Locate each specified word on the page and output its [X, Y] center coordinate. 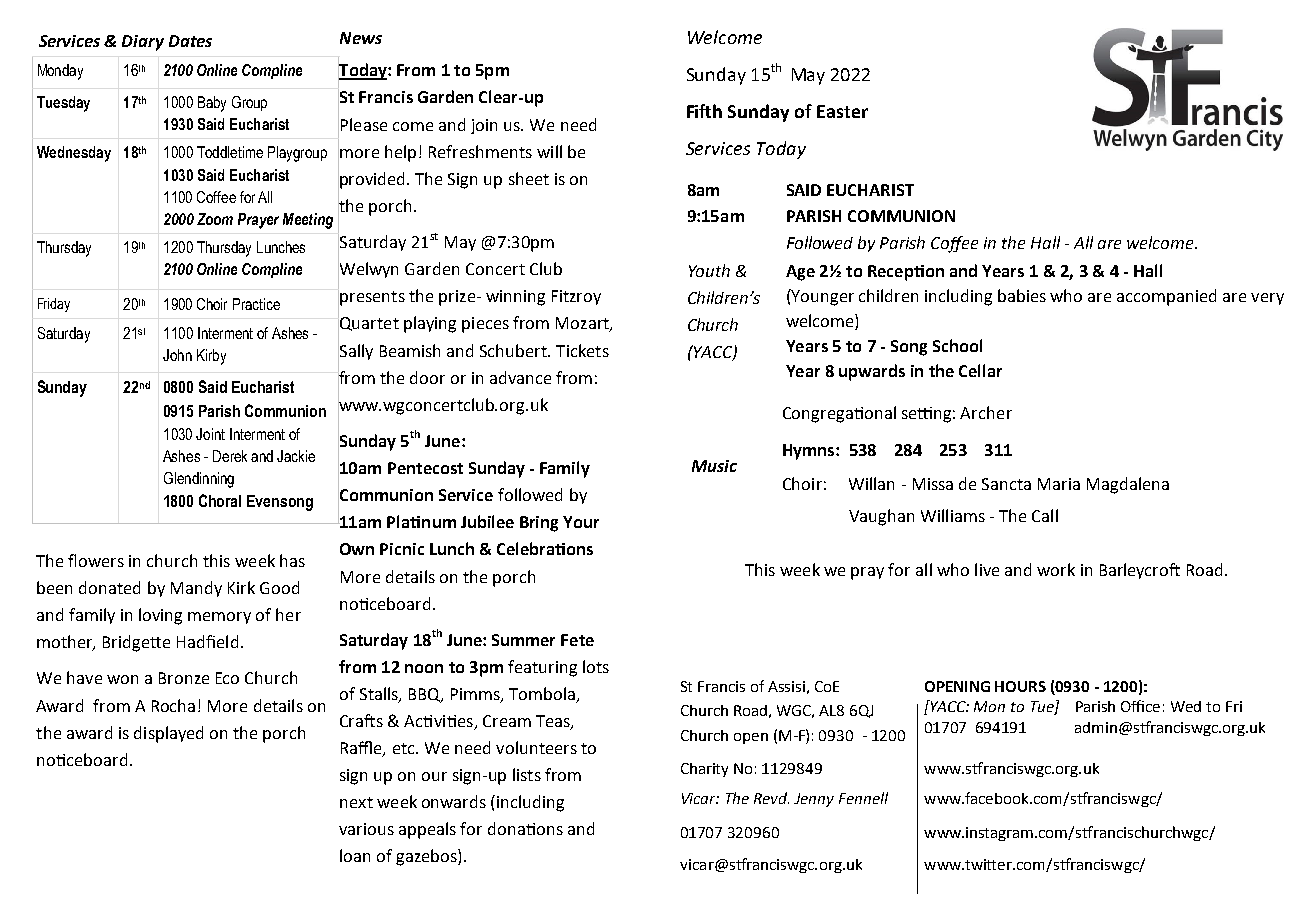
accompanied [1166, 297]
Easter [842, 111]
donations [525, 828]
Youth [709, 270]
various [366, 829]
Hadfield [207, 641]
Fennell [863, 798]
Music [714, 466]
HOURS [1020, 686]
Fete [577, 640]
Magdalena [1128, 485]
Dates [190, 41]
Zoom [215, 219]
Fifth [704, 111]
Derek [230, 456]
